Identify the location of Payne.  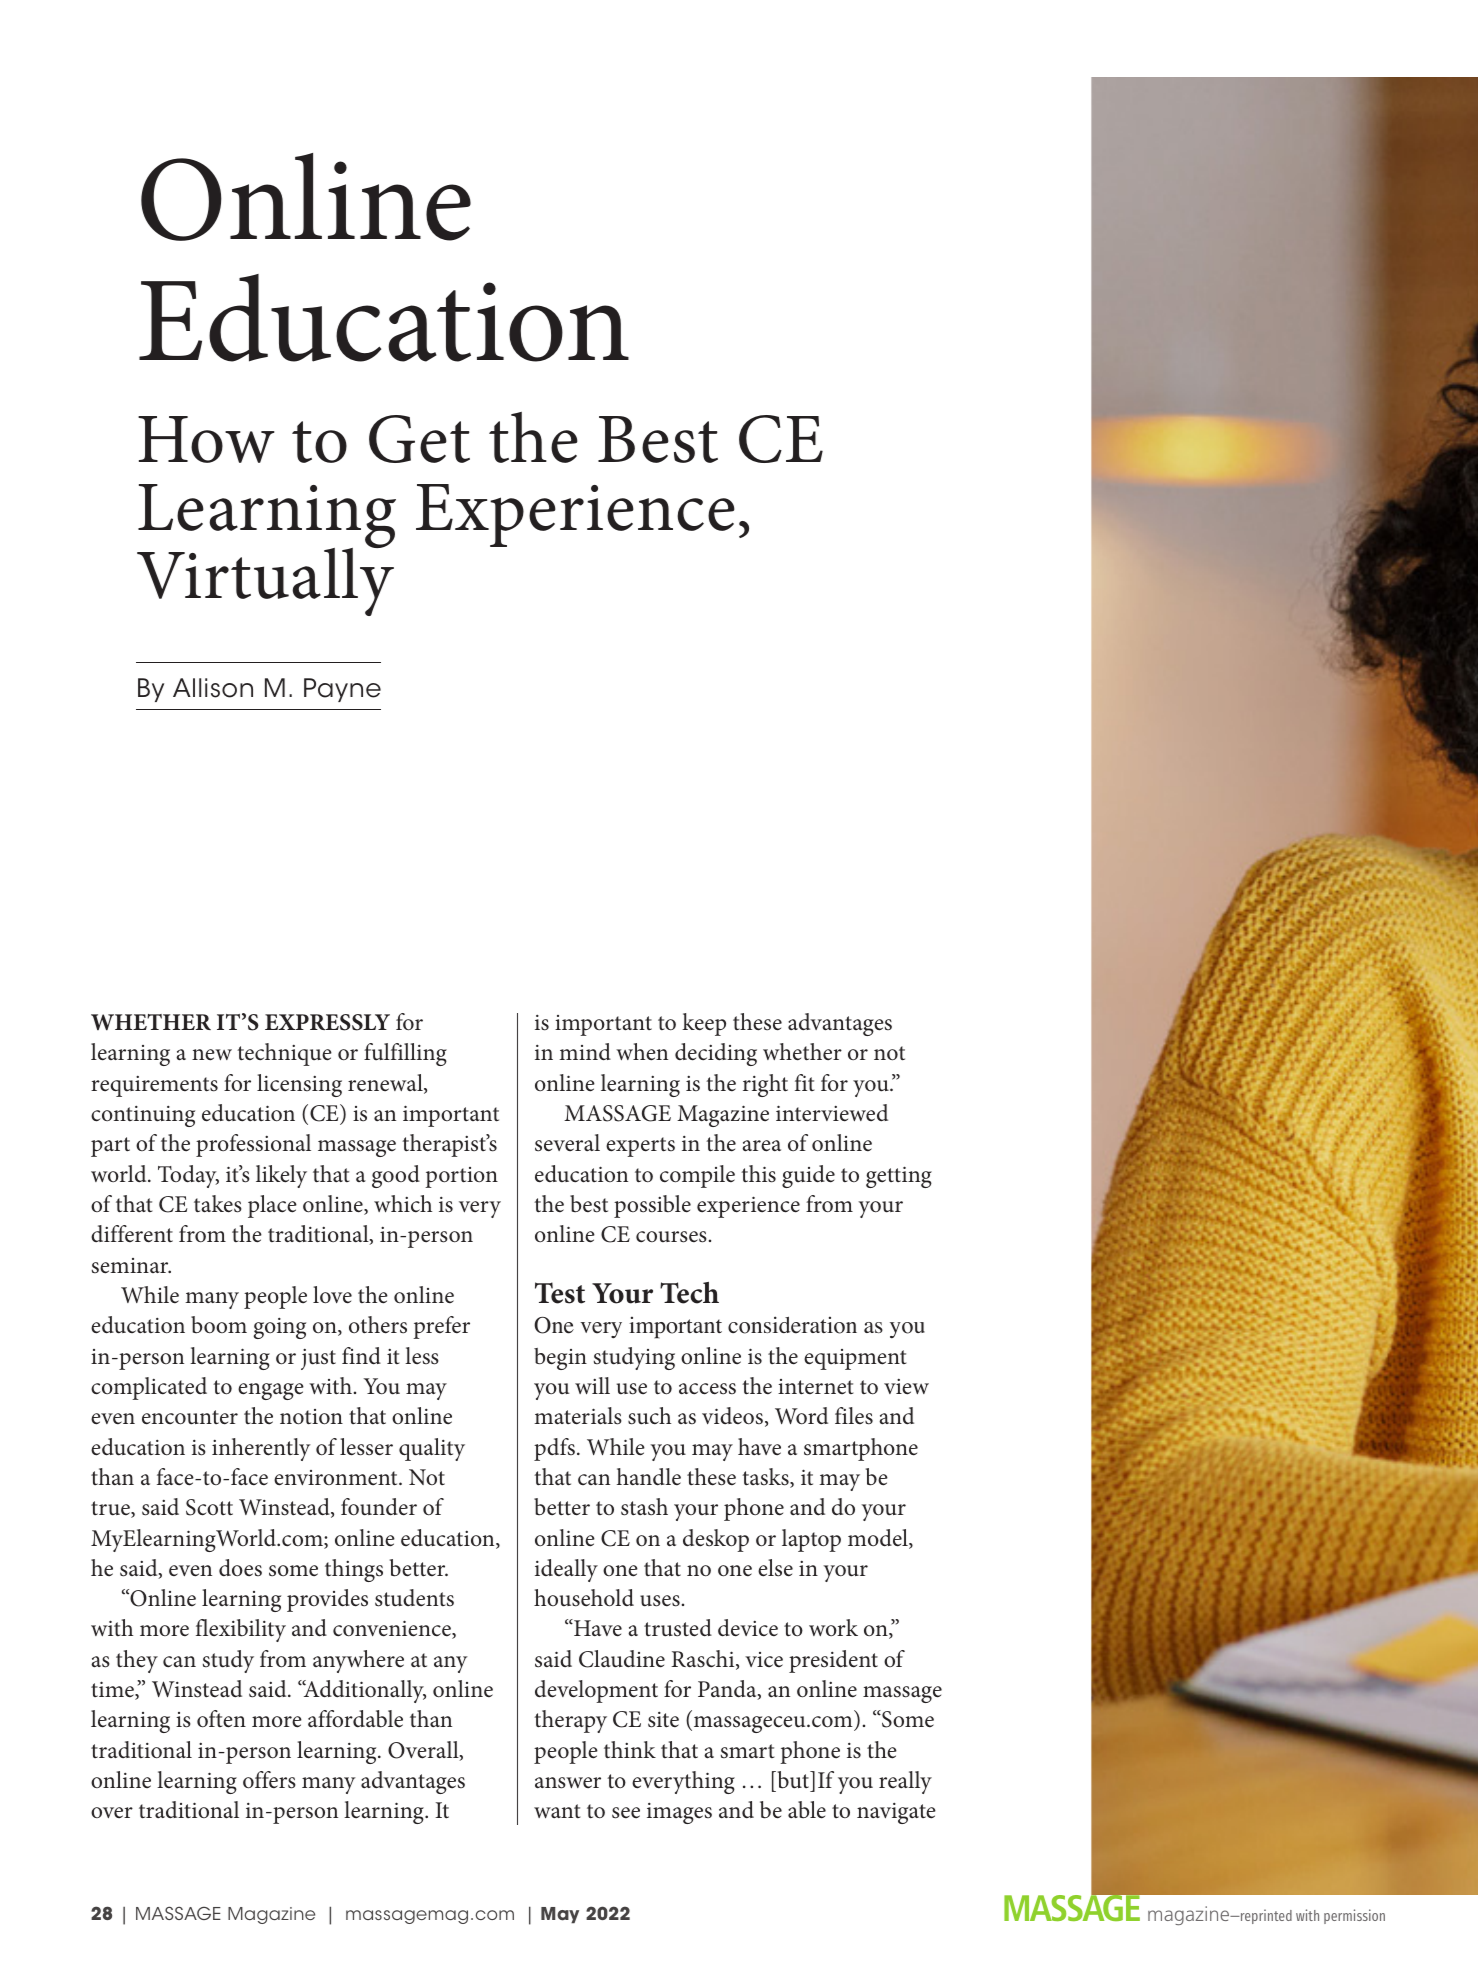
(342, 690).
